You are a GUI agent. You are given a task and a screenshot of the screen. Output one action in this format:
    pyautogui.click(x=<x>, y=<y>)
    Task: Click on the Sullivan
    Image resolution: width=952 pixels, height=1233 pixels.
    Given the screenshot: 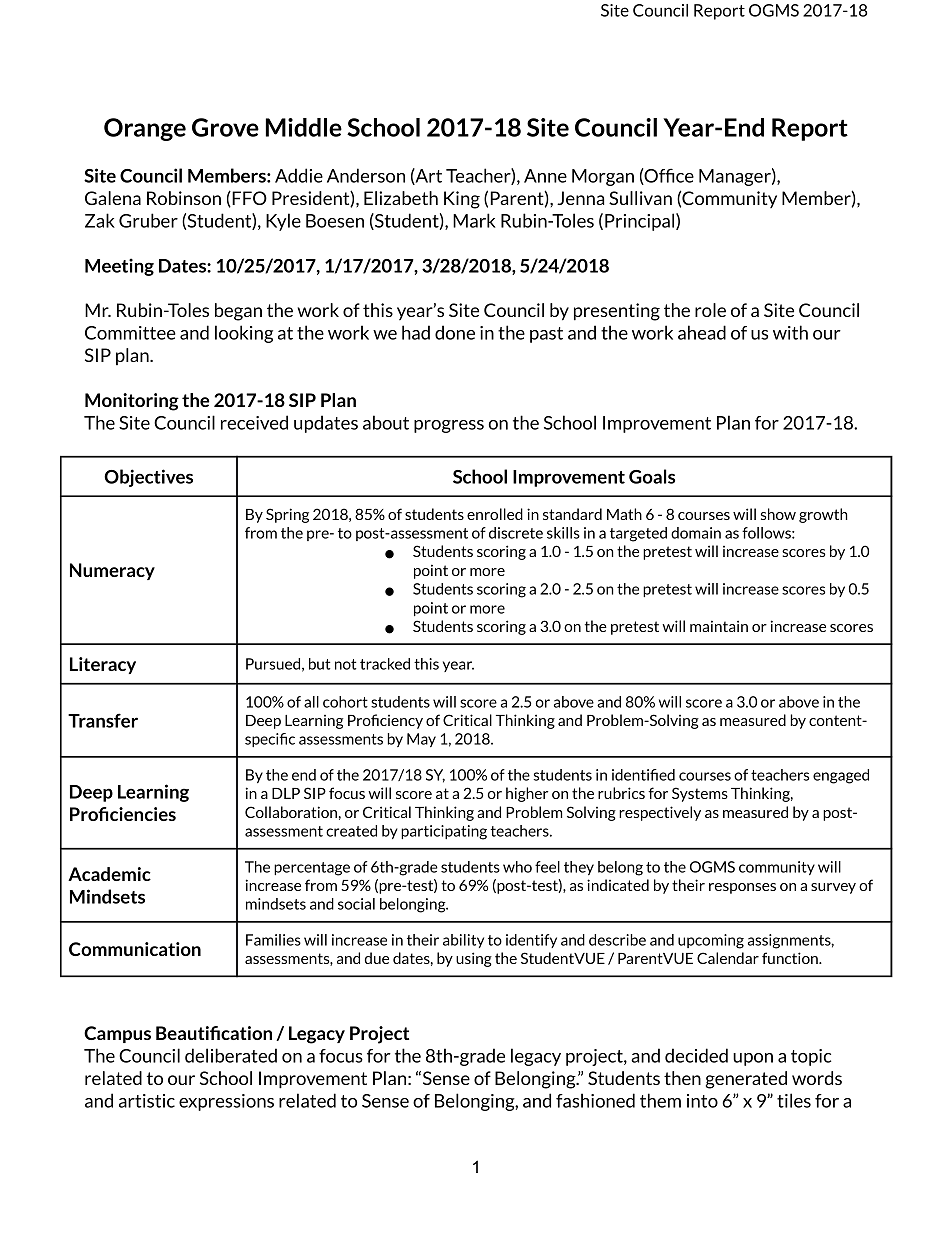 What is the action you would take?
    pyautogui.click(x=640, y=198)
